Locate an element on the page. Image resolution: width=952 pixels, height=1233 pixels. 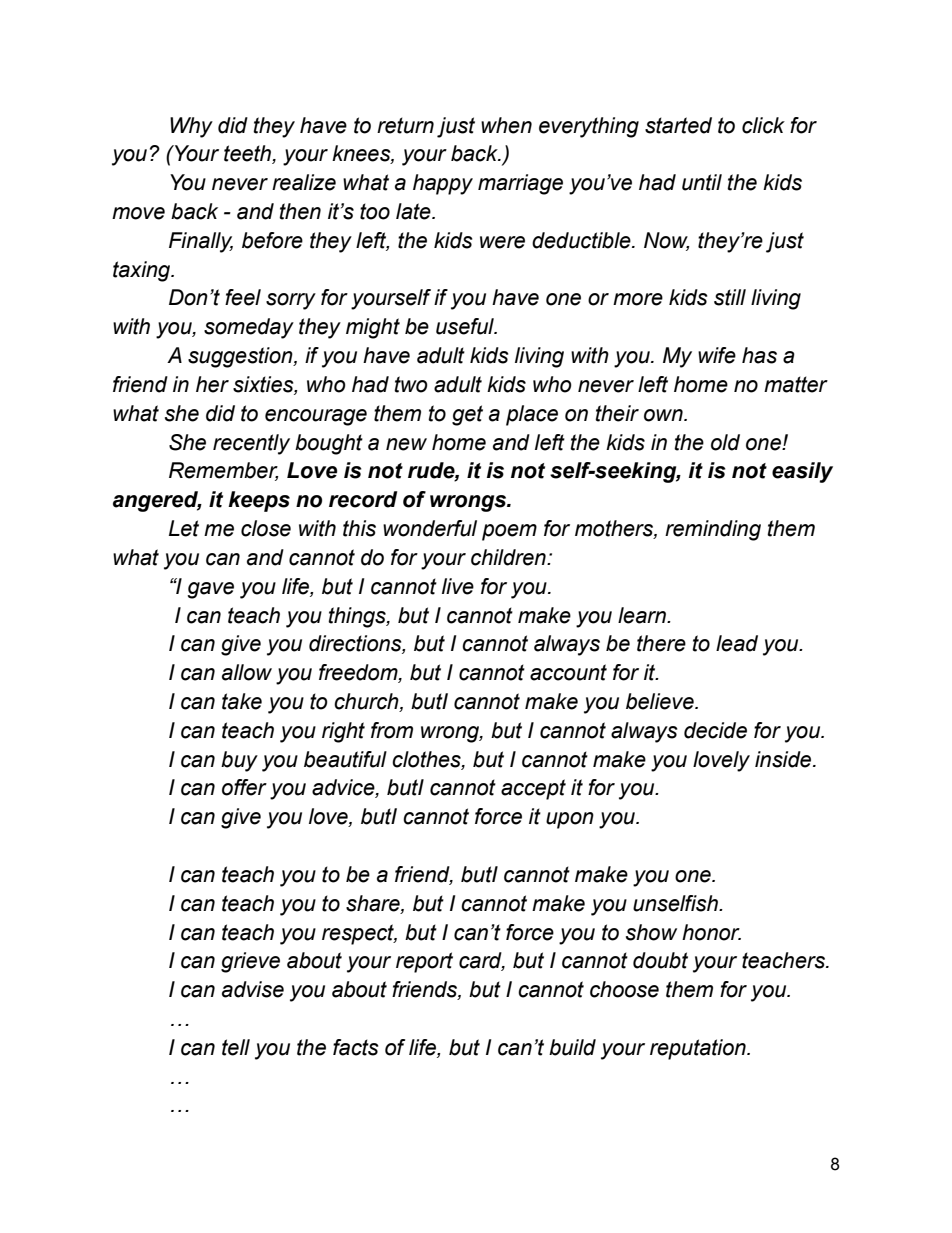
until is located at coordinates (702, 182).
